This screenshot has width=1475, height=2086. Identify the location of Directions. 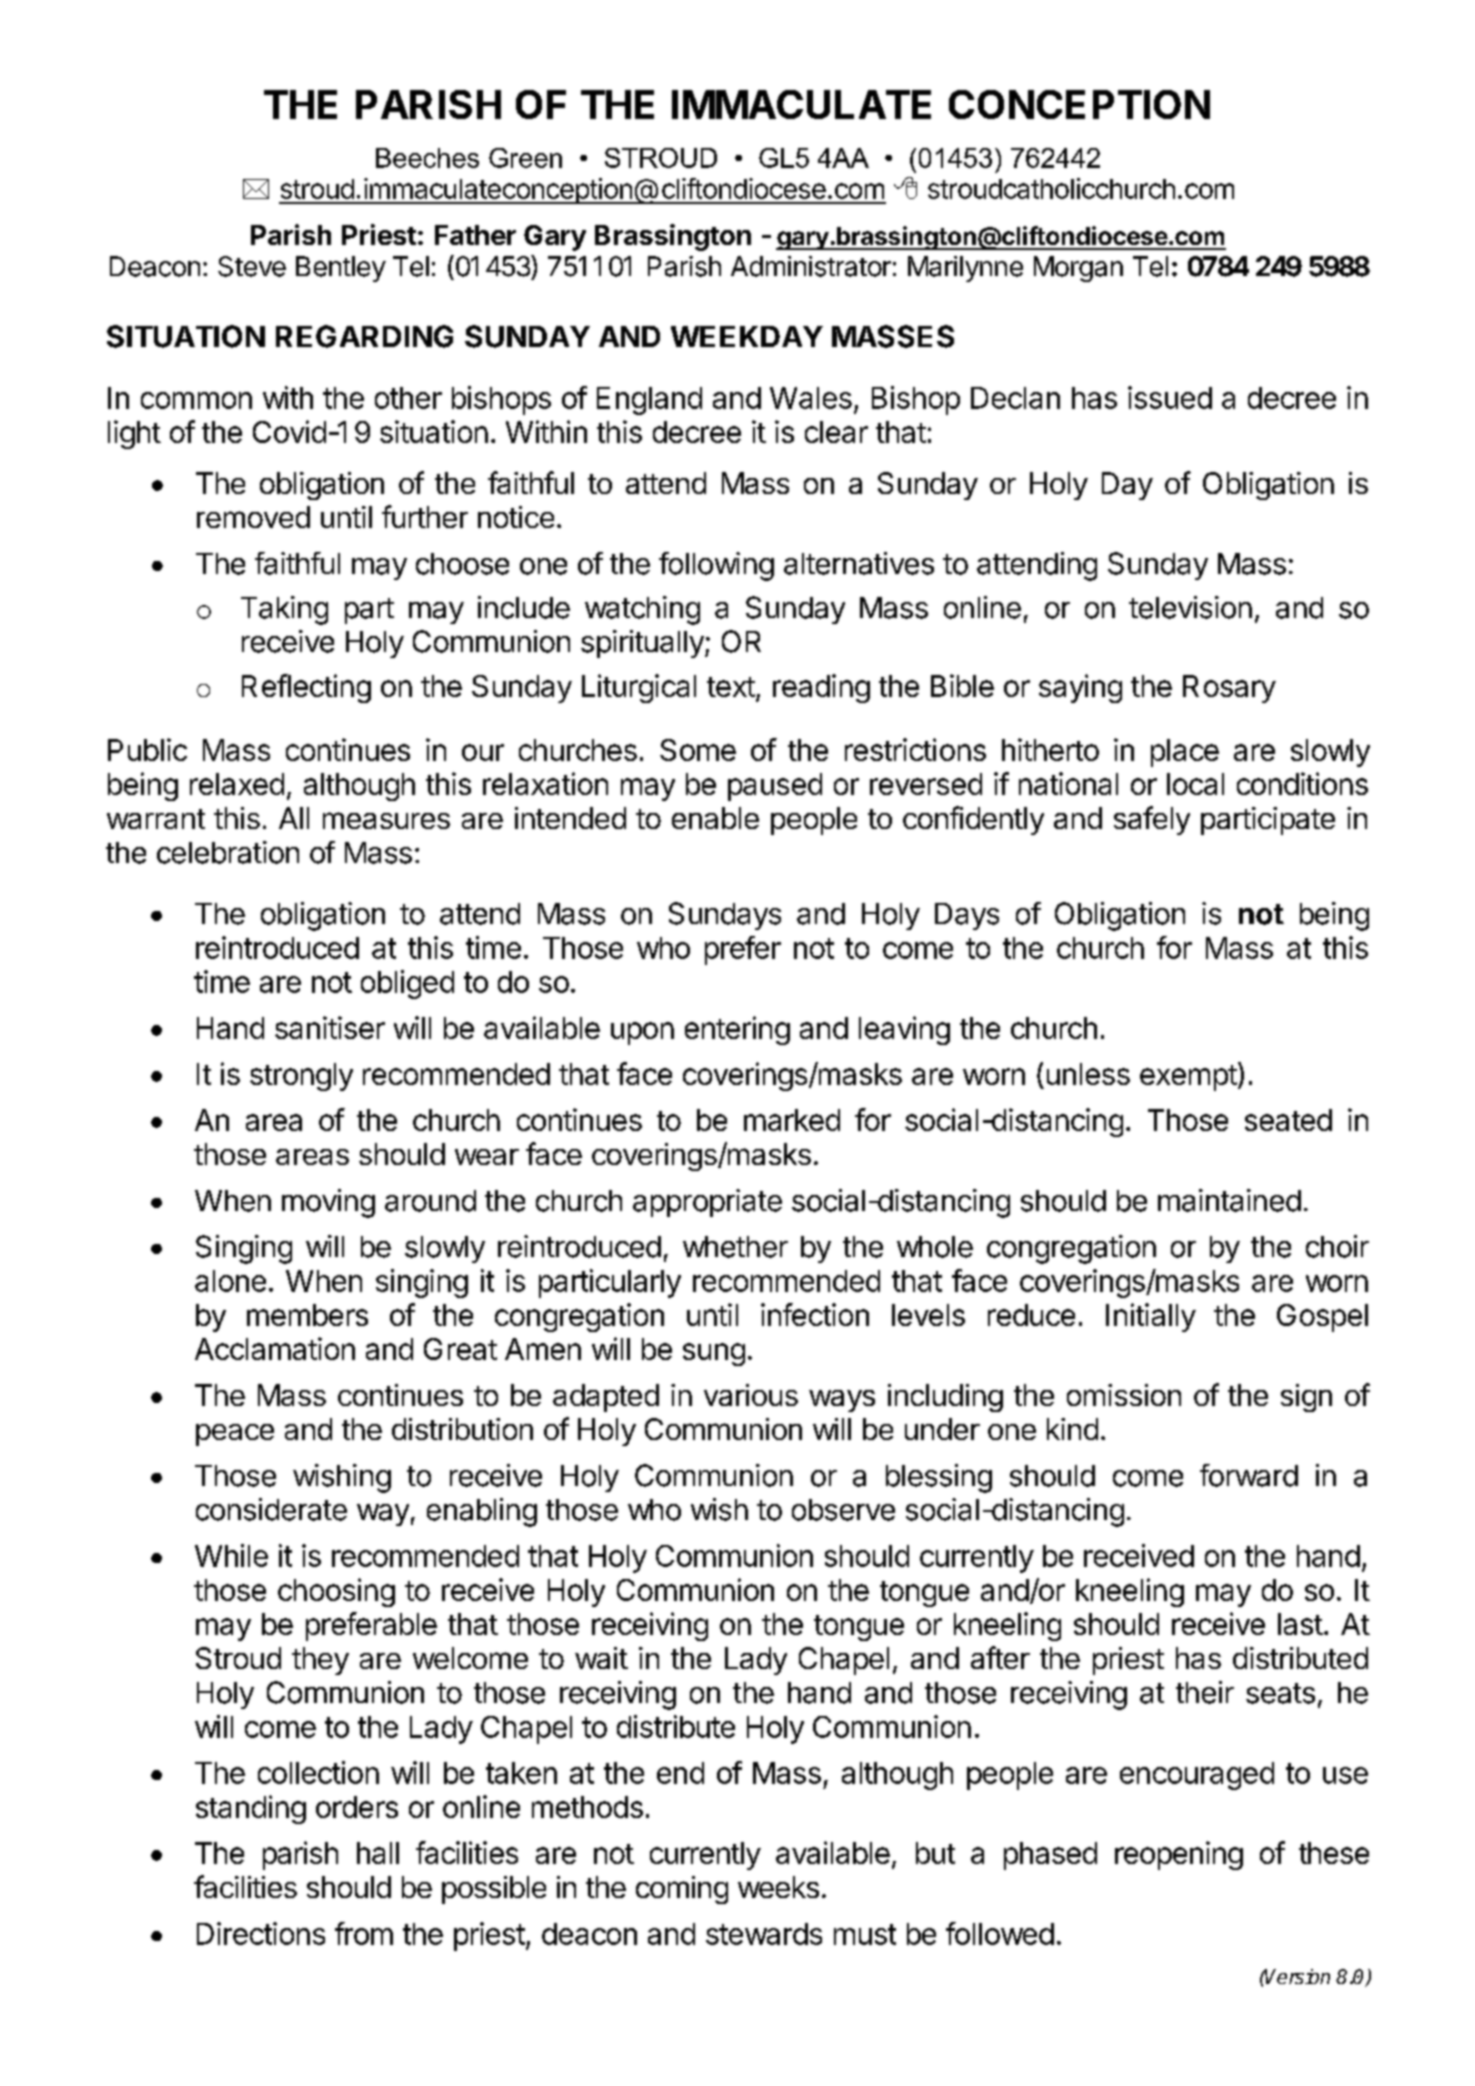
(261, 1933).
